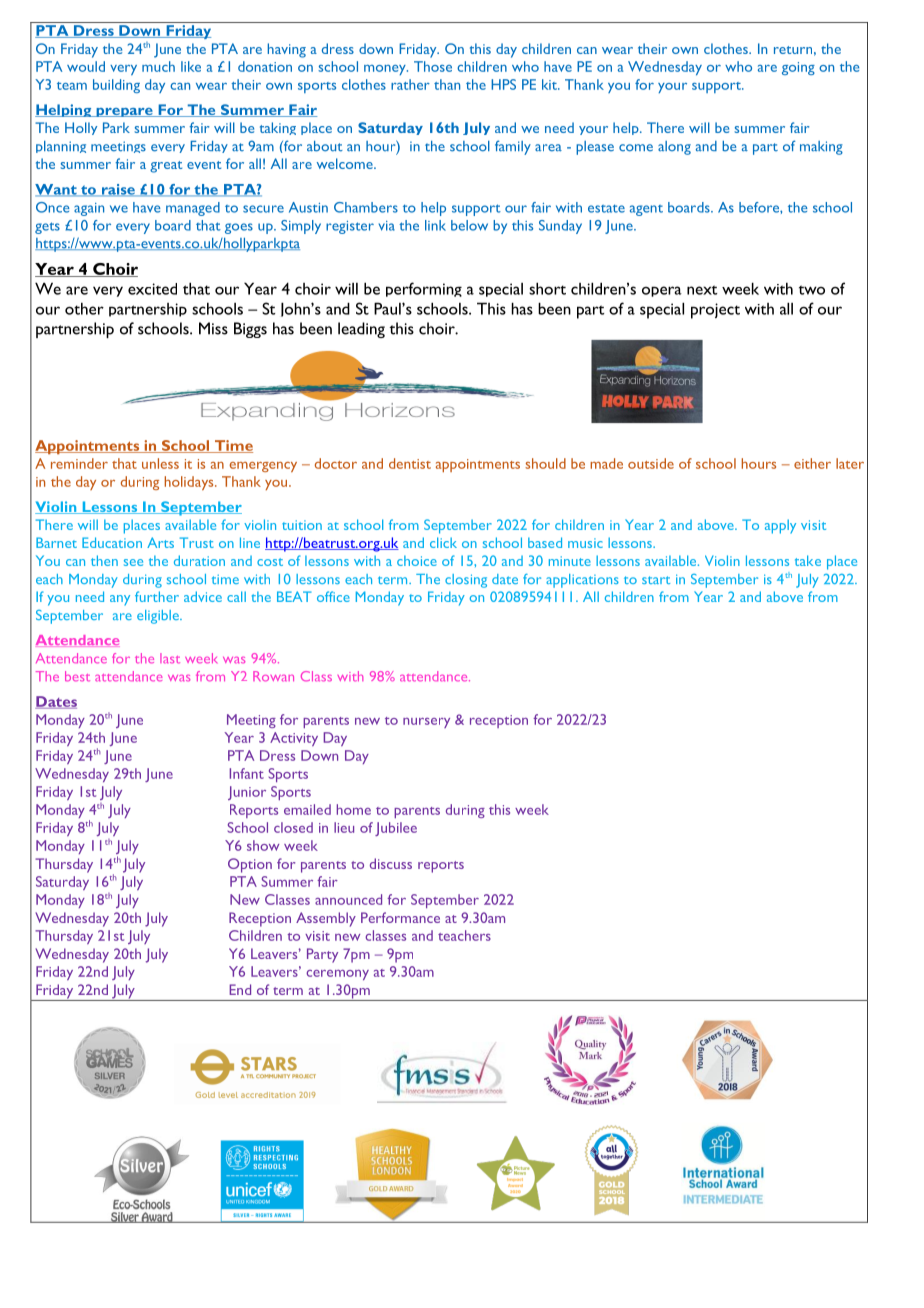  I want to click on Those, so click(433, 66).
